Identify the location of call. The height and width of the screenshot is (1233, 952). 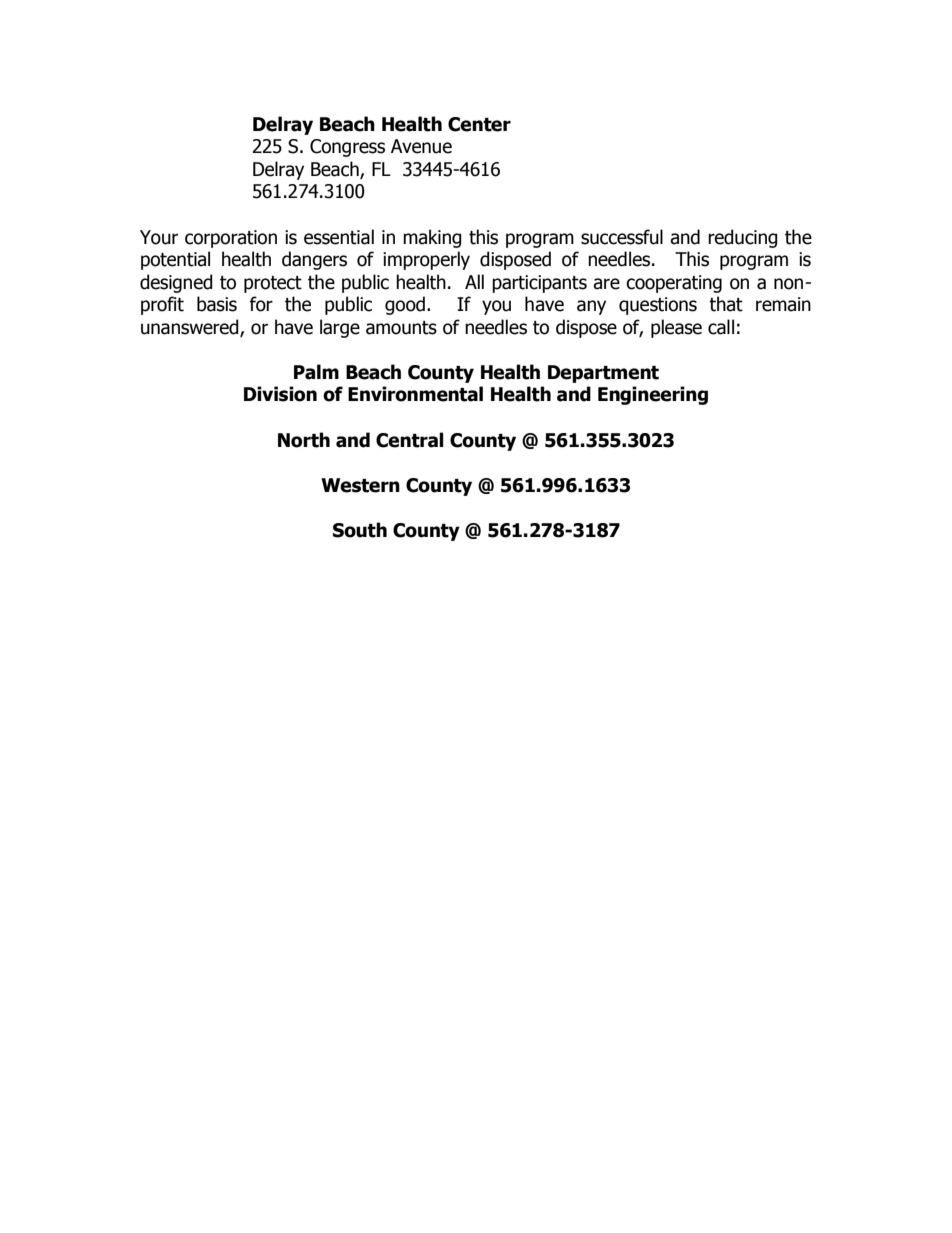
(721, 327).
